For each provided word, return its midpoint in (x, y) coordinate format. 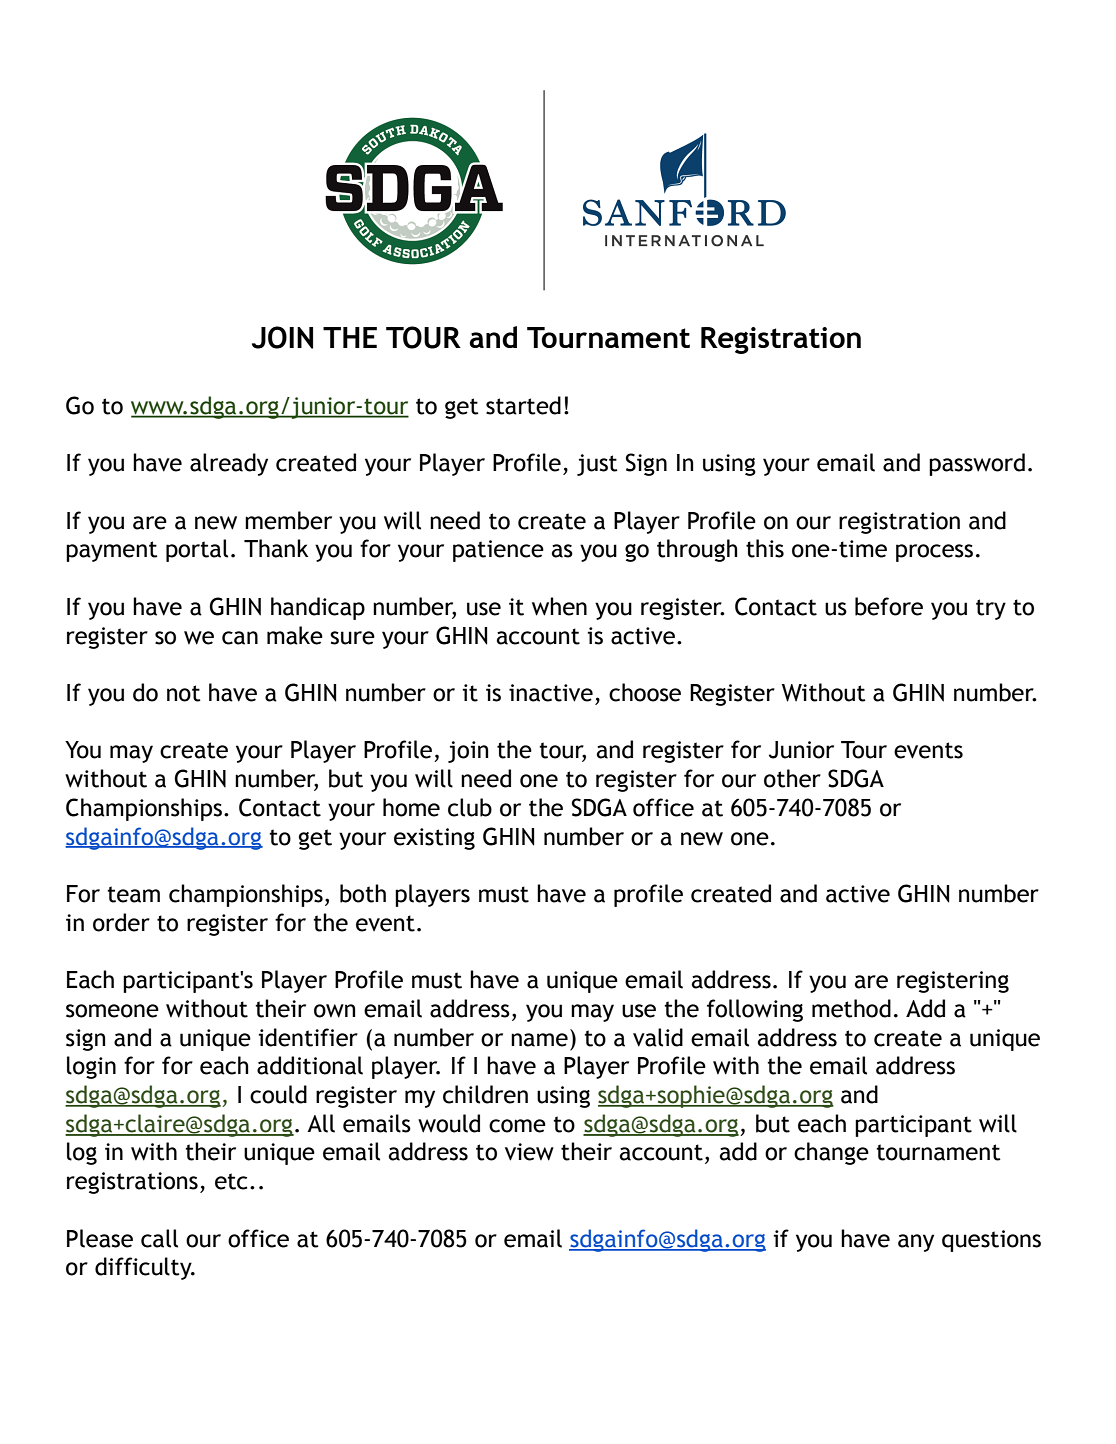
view (529, 1152)
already (229, 464)
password (977, 464)
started (523, 405)
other (792, 778)
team (133, 894)
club (470, 807)
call (159, 1238)
